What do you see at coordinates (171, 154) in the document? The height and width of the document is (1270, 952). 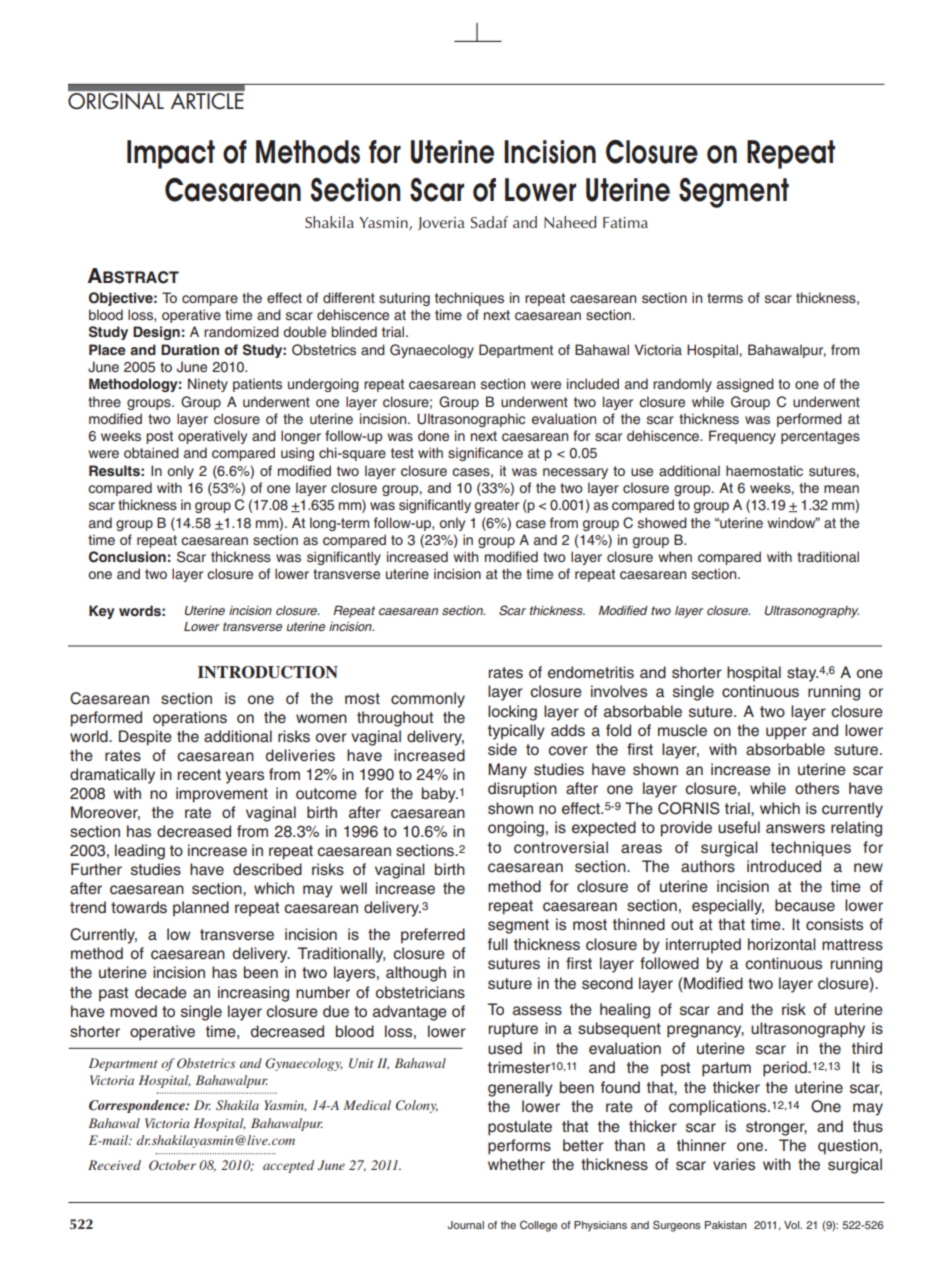 I see `Impact` at bounding box center [171, 154].
